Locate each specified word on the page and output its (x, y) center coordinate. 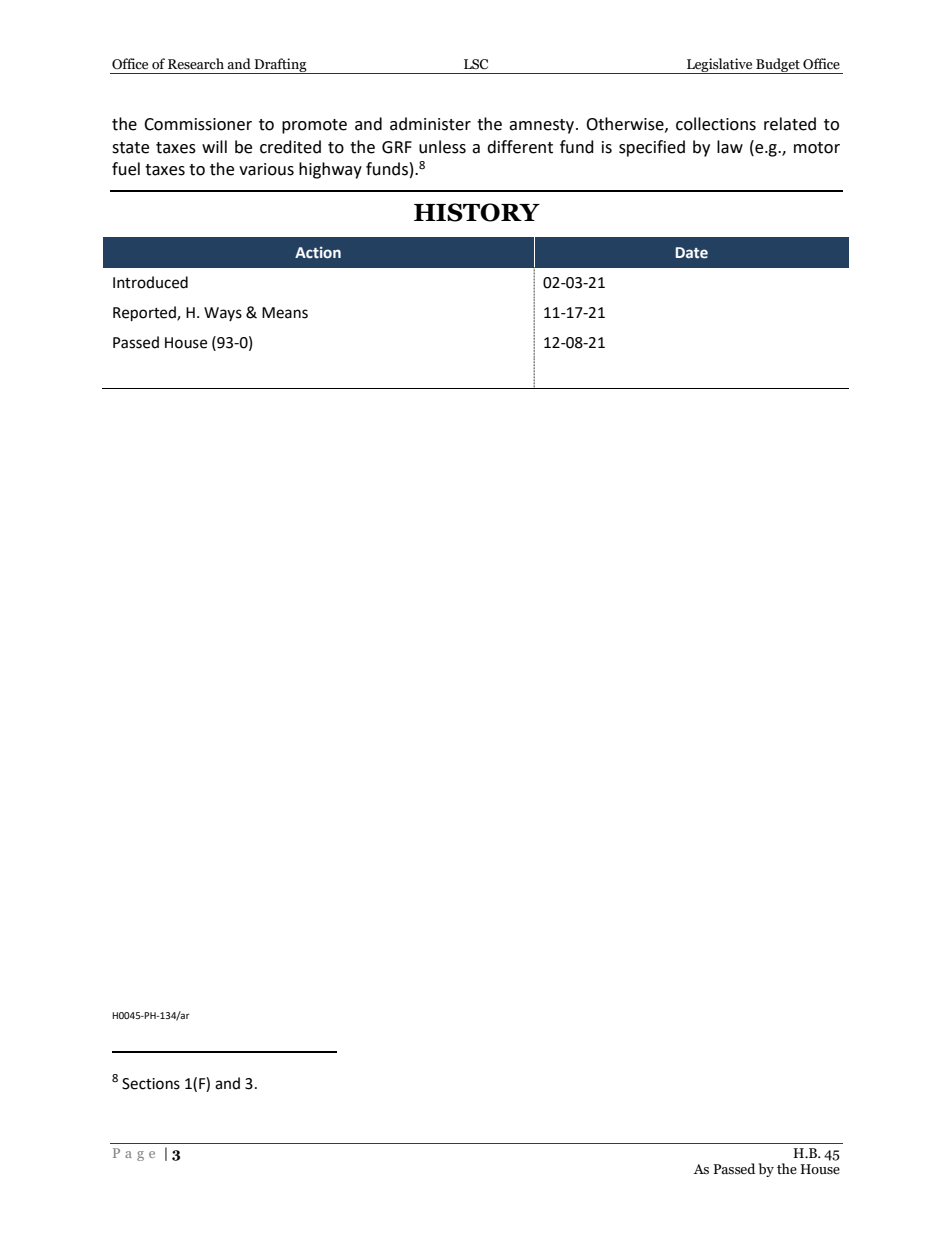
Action (318, 253)
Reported (145, 314)
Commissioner (198, 124)
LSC (476, 64)
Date (692, 253)
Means (285, 313)
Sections (151, 1084)
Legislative (720, 66)
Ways (223, 314)
